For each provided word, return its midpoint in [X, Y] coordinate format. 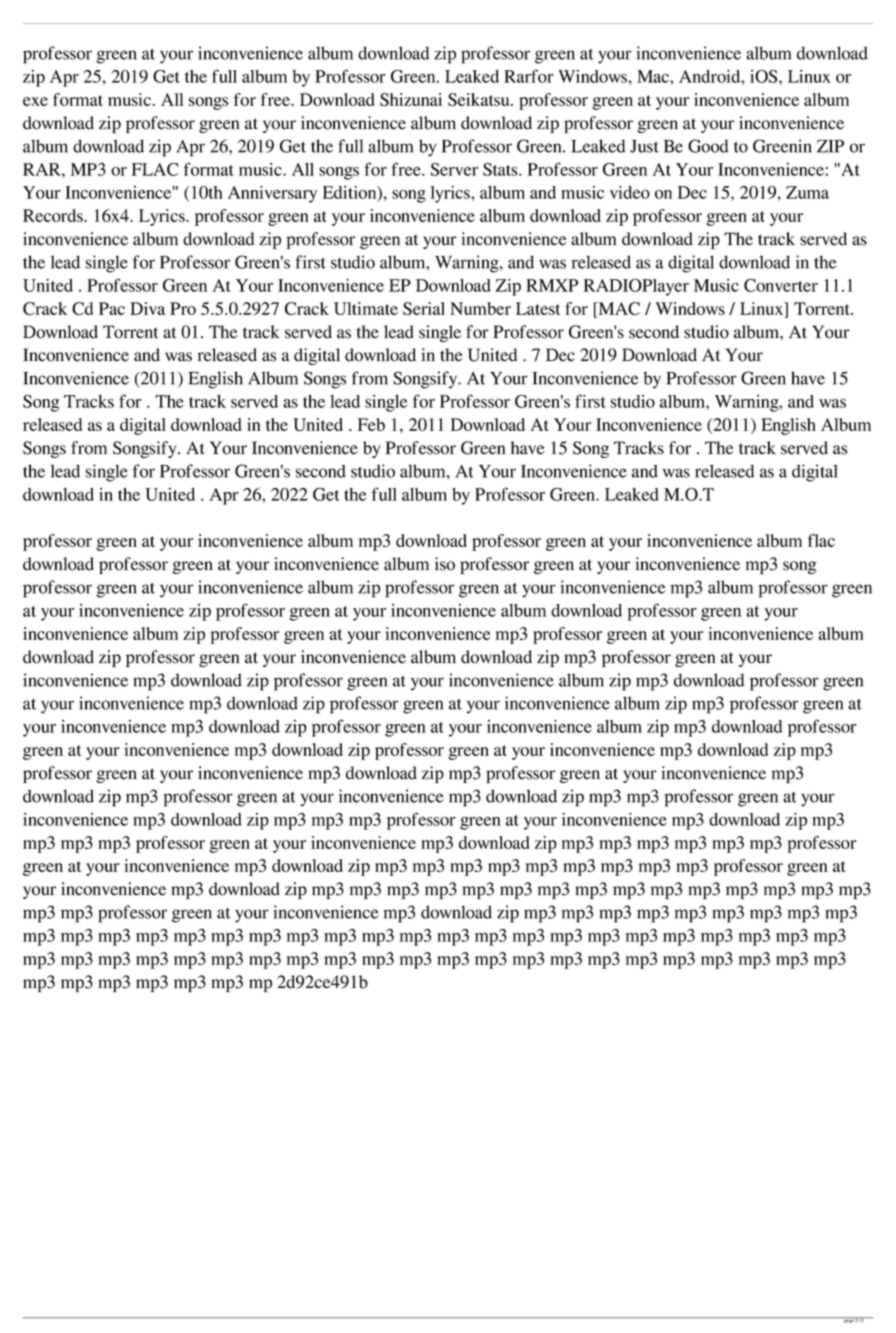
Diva [147, 308]
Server [454, 169]
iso [445, 564]
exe [35, 101]
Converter [781, 285]
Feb [371, 424]
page [848, 1320]
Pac [112, 308]
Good [708, 146]
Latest [538, 308]
